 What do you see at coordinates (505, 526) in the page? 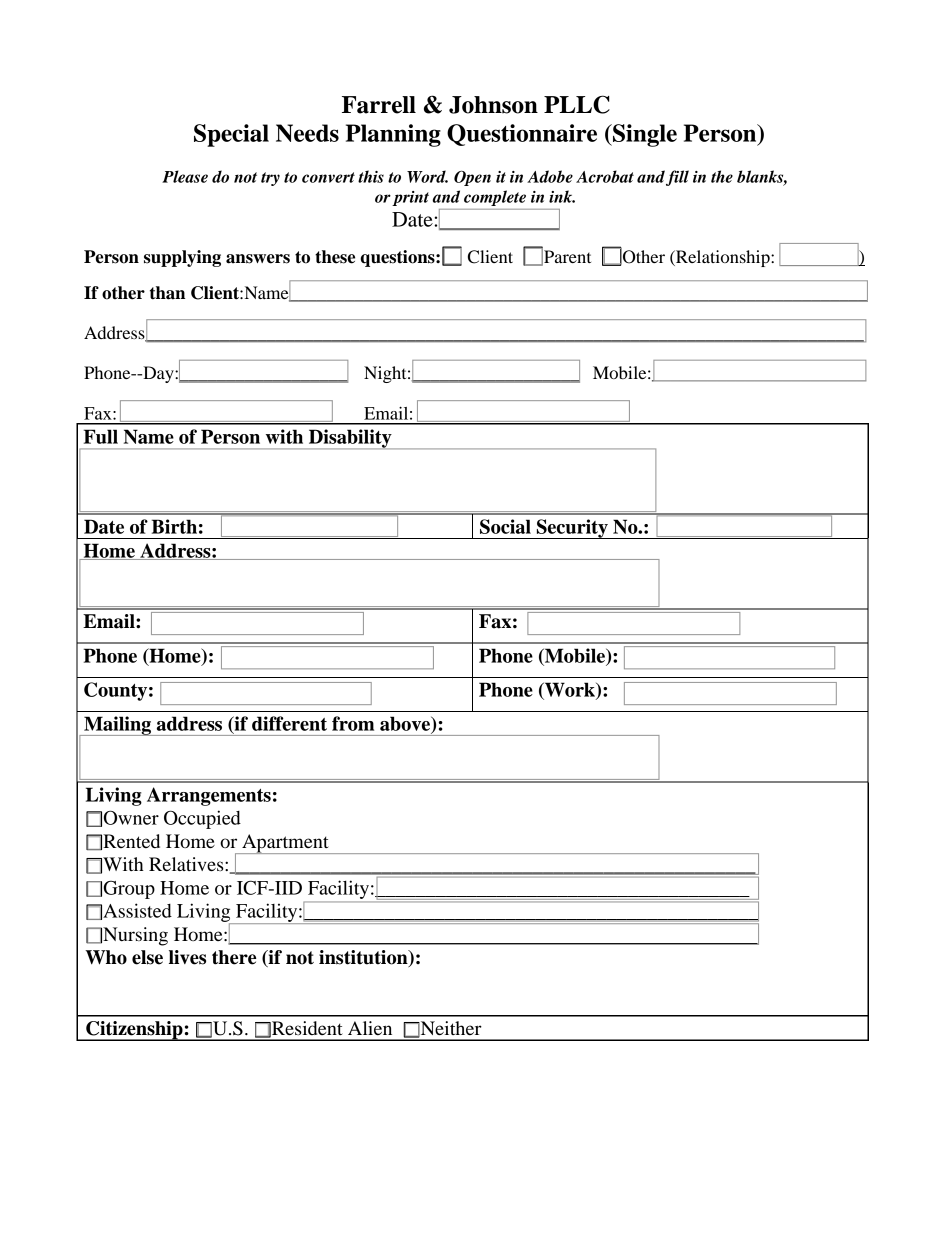
I see `Social` at bounding box center [505, 526].
